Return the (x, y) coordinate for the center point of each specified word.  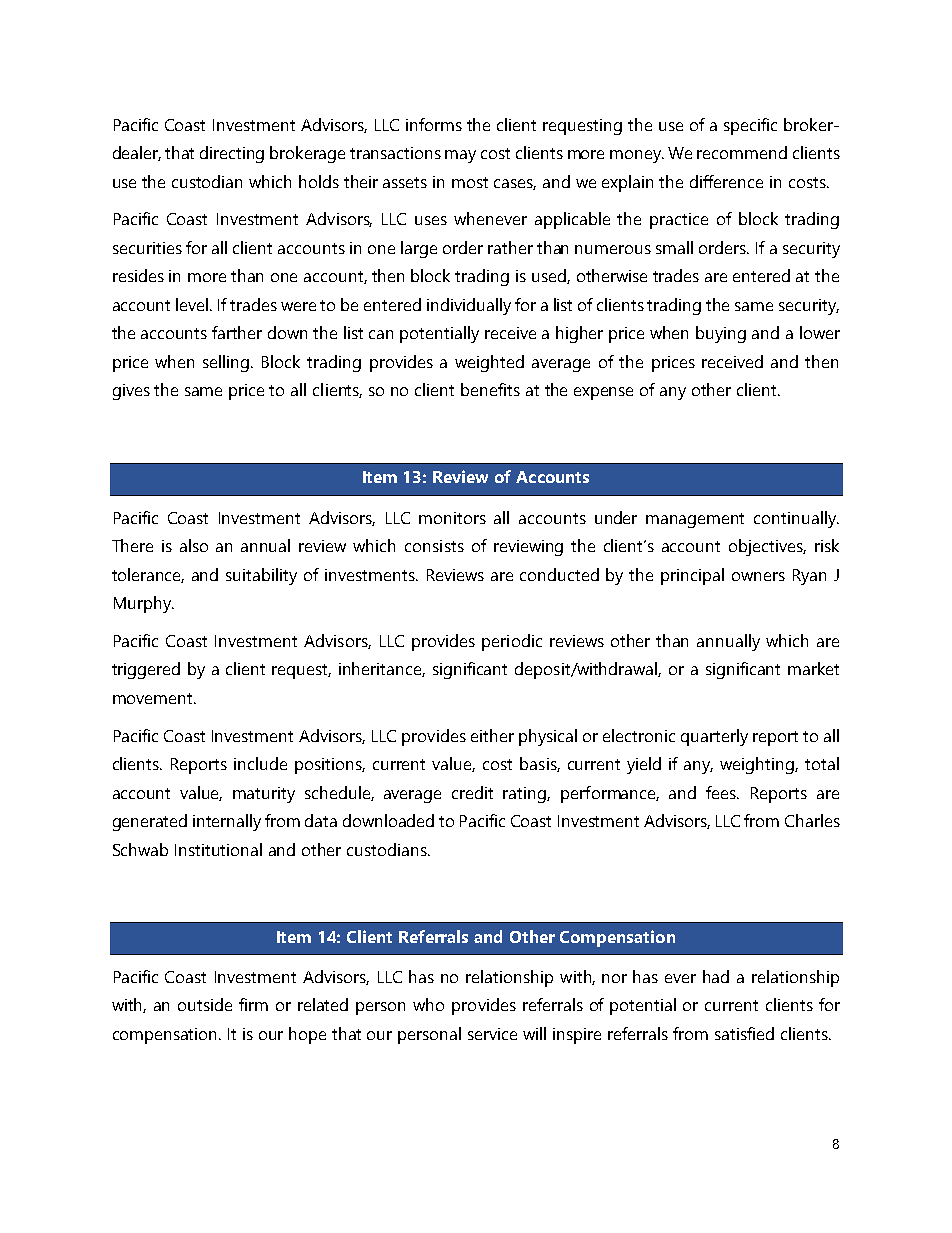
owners (758, 576)
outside (205, 1004)
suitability (261, 576)
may (460, 156)
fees (722, 792)
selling (227, 363)
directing (232, 154)
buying (721, 334)
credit (472, 792)
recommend (742, 152)
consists (434, 546)
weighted (489, 363)
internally (227, 822)
